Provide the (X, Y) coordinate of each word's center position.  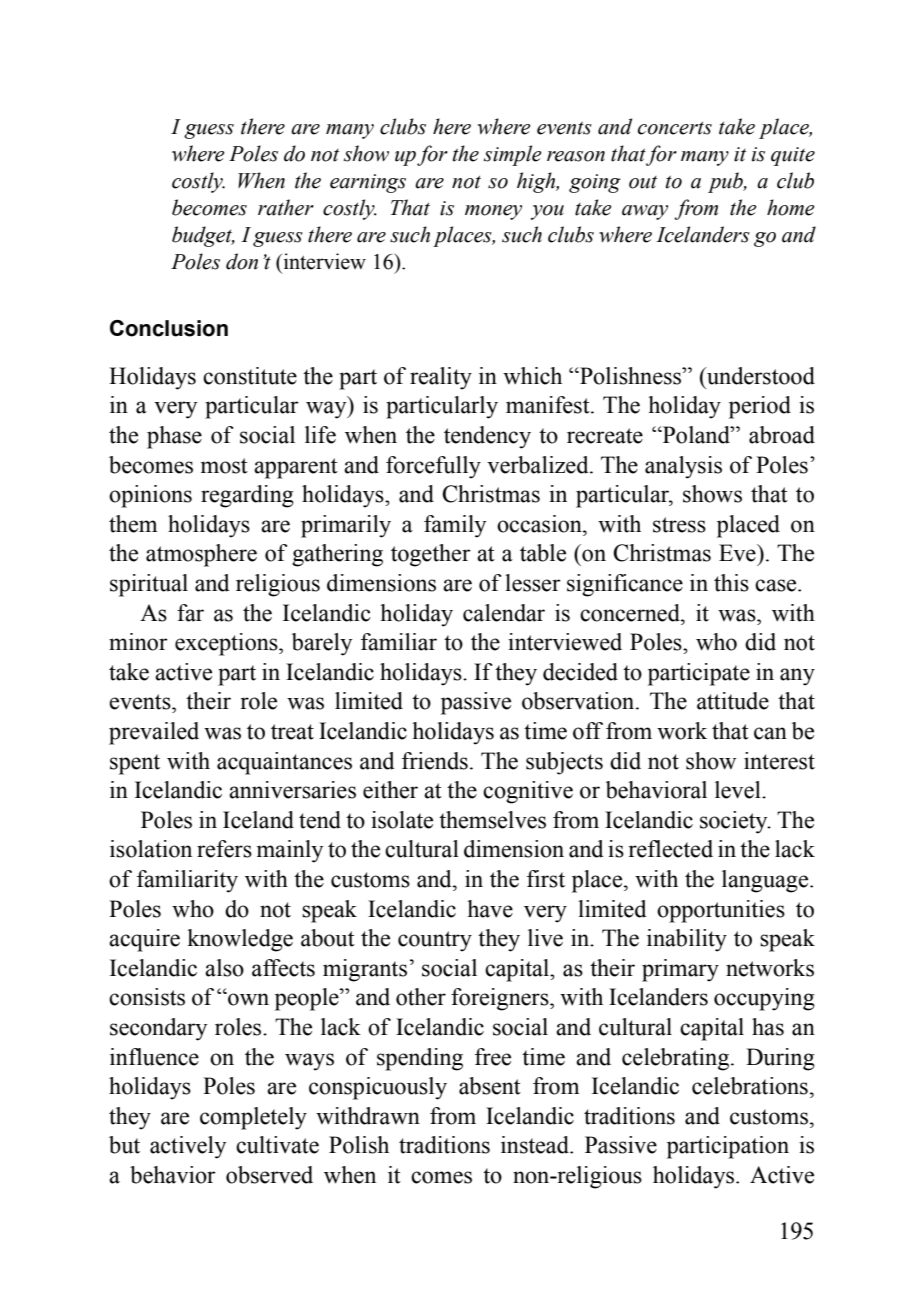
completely (253, 1118)
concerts (675, 128)
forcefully (433, 467)
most (224, 466)
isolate (402, 820)
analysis (683, 467)
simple (513, 155)
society (735, 822)
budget (203, 236)
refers (224, 849)
